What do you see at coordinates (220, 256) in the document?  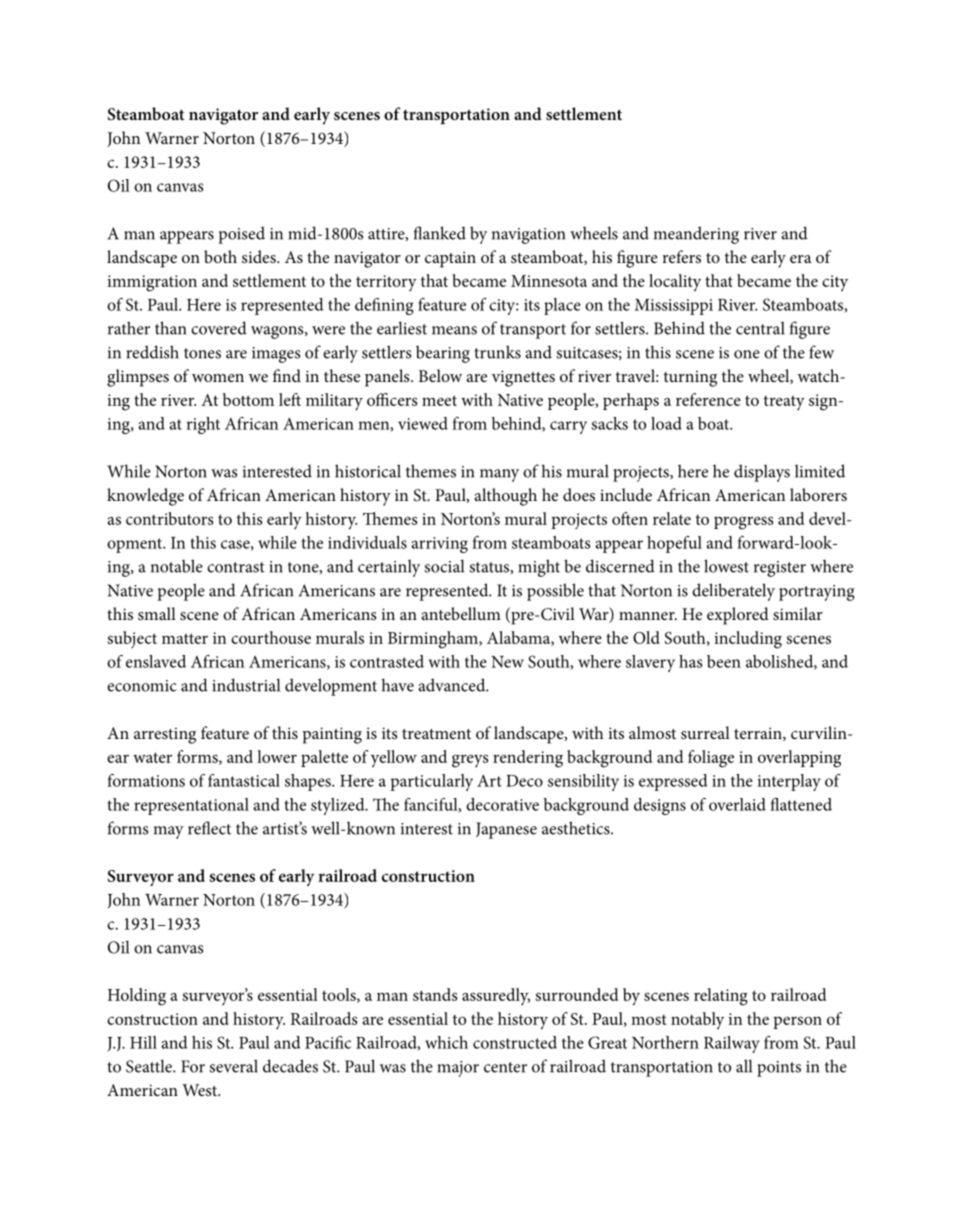 I see `both` at bounding box center [220, 256].
